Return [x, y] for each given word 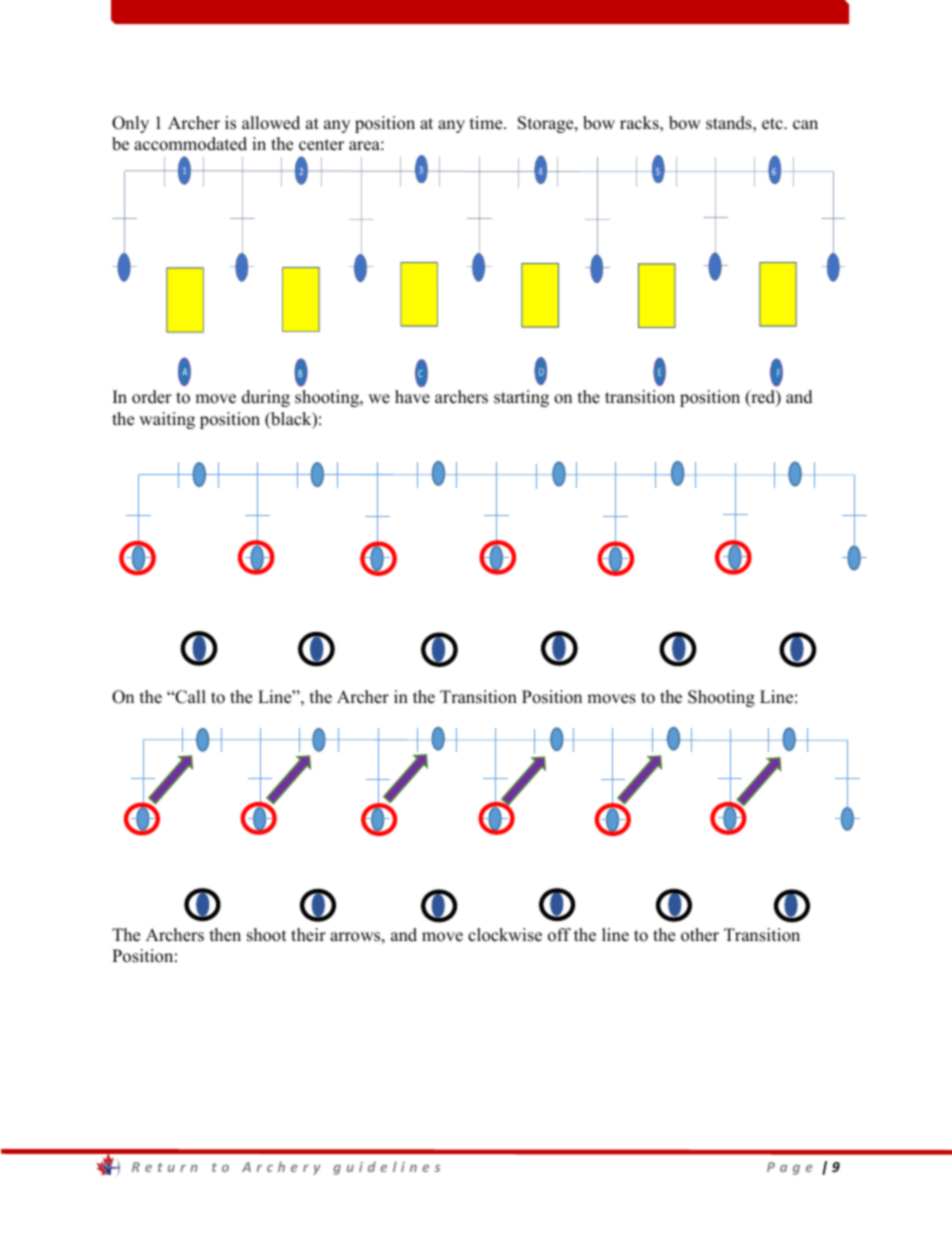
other [700, 935]
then [225, 935]
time [487, 123]
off [559, 935]
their [308, 935]
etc [773, 124]
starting [521, 398]
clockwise [505, 935]
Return [165, 1167]
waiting [167, 420]
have [412, 397]
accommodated [190, 144]
